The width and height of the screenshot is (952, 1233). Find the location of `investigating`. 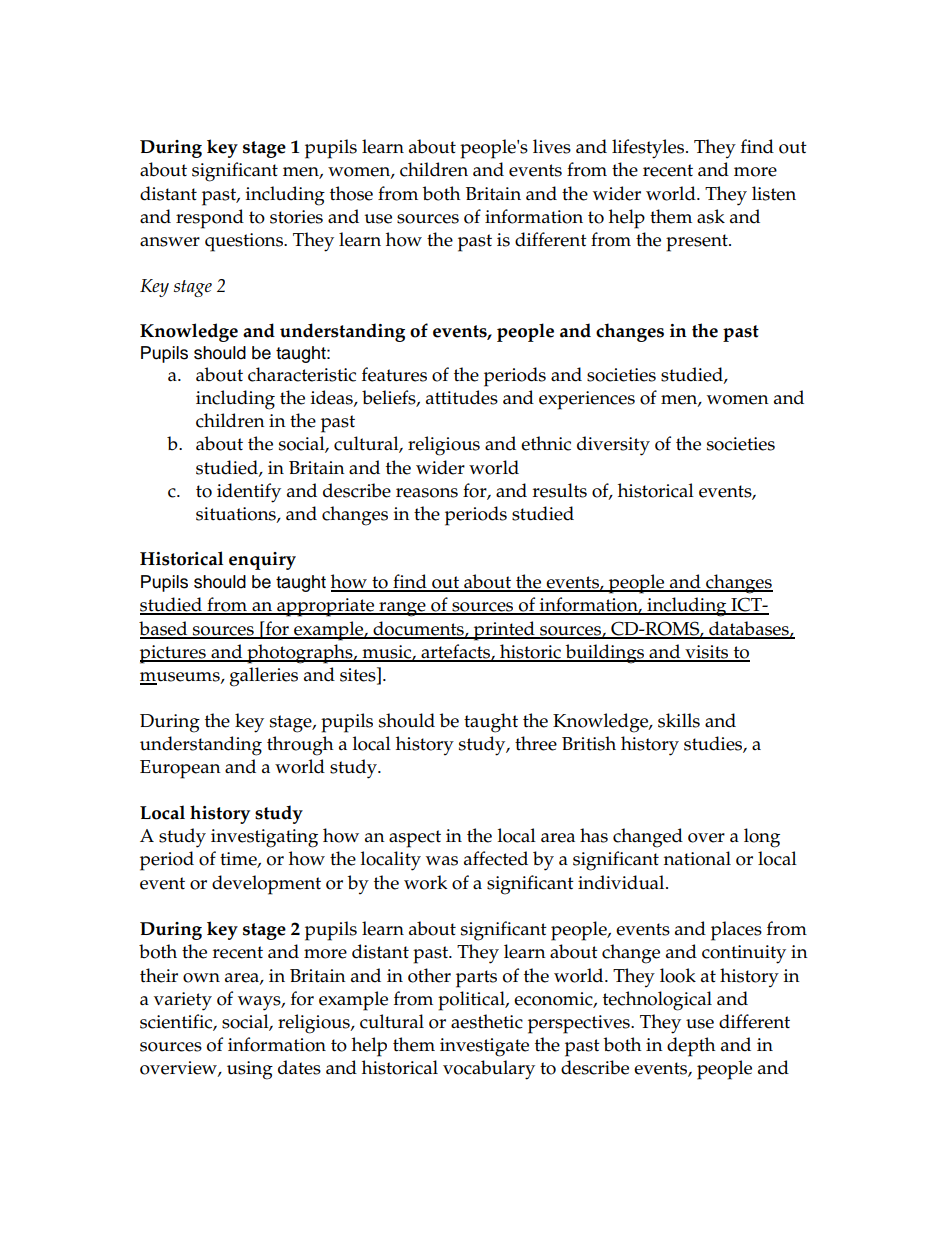

investigating is located at coordinates (264, 838).
